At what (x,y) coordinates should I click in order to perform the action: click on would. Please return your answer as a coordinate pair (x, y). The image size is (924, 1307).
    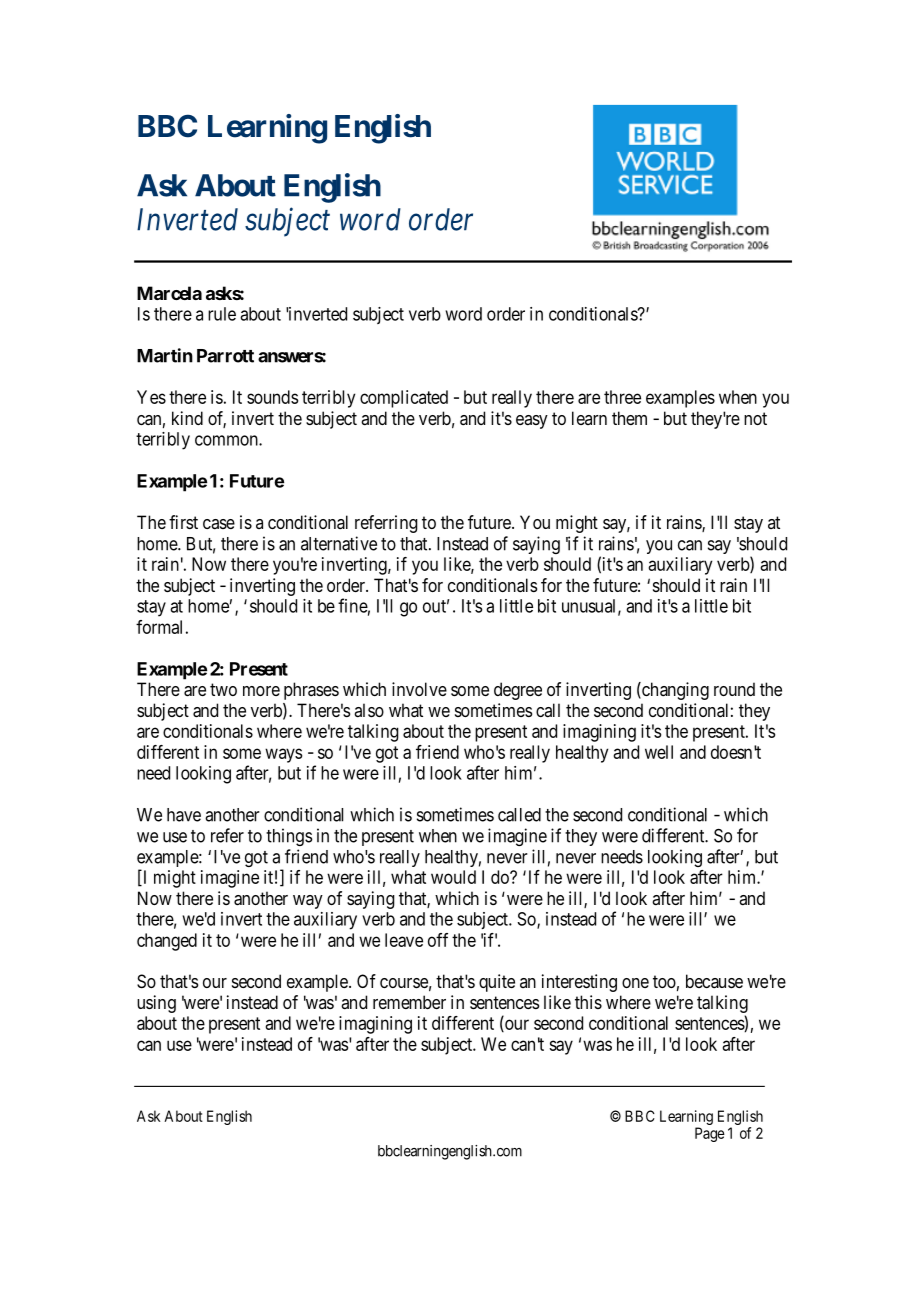
    Looking at the image, I should click on (453, 877).
